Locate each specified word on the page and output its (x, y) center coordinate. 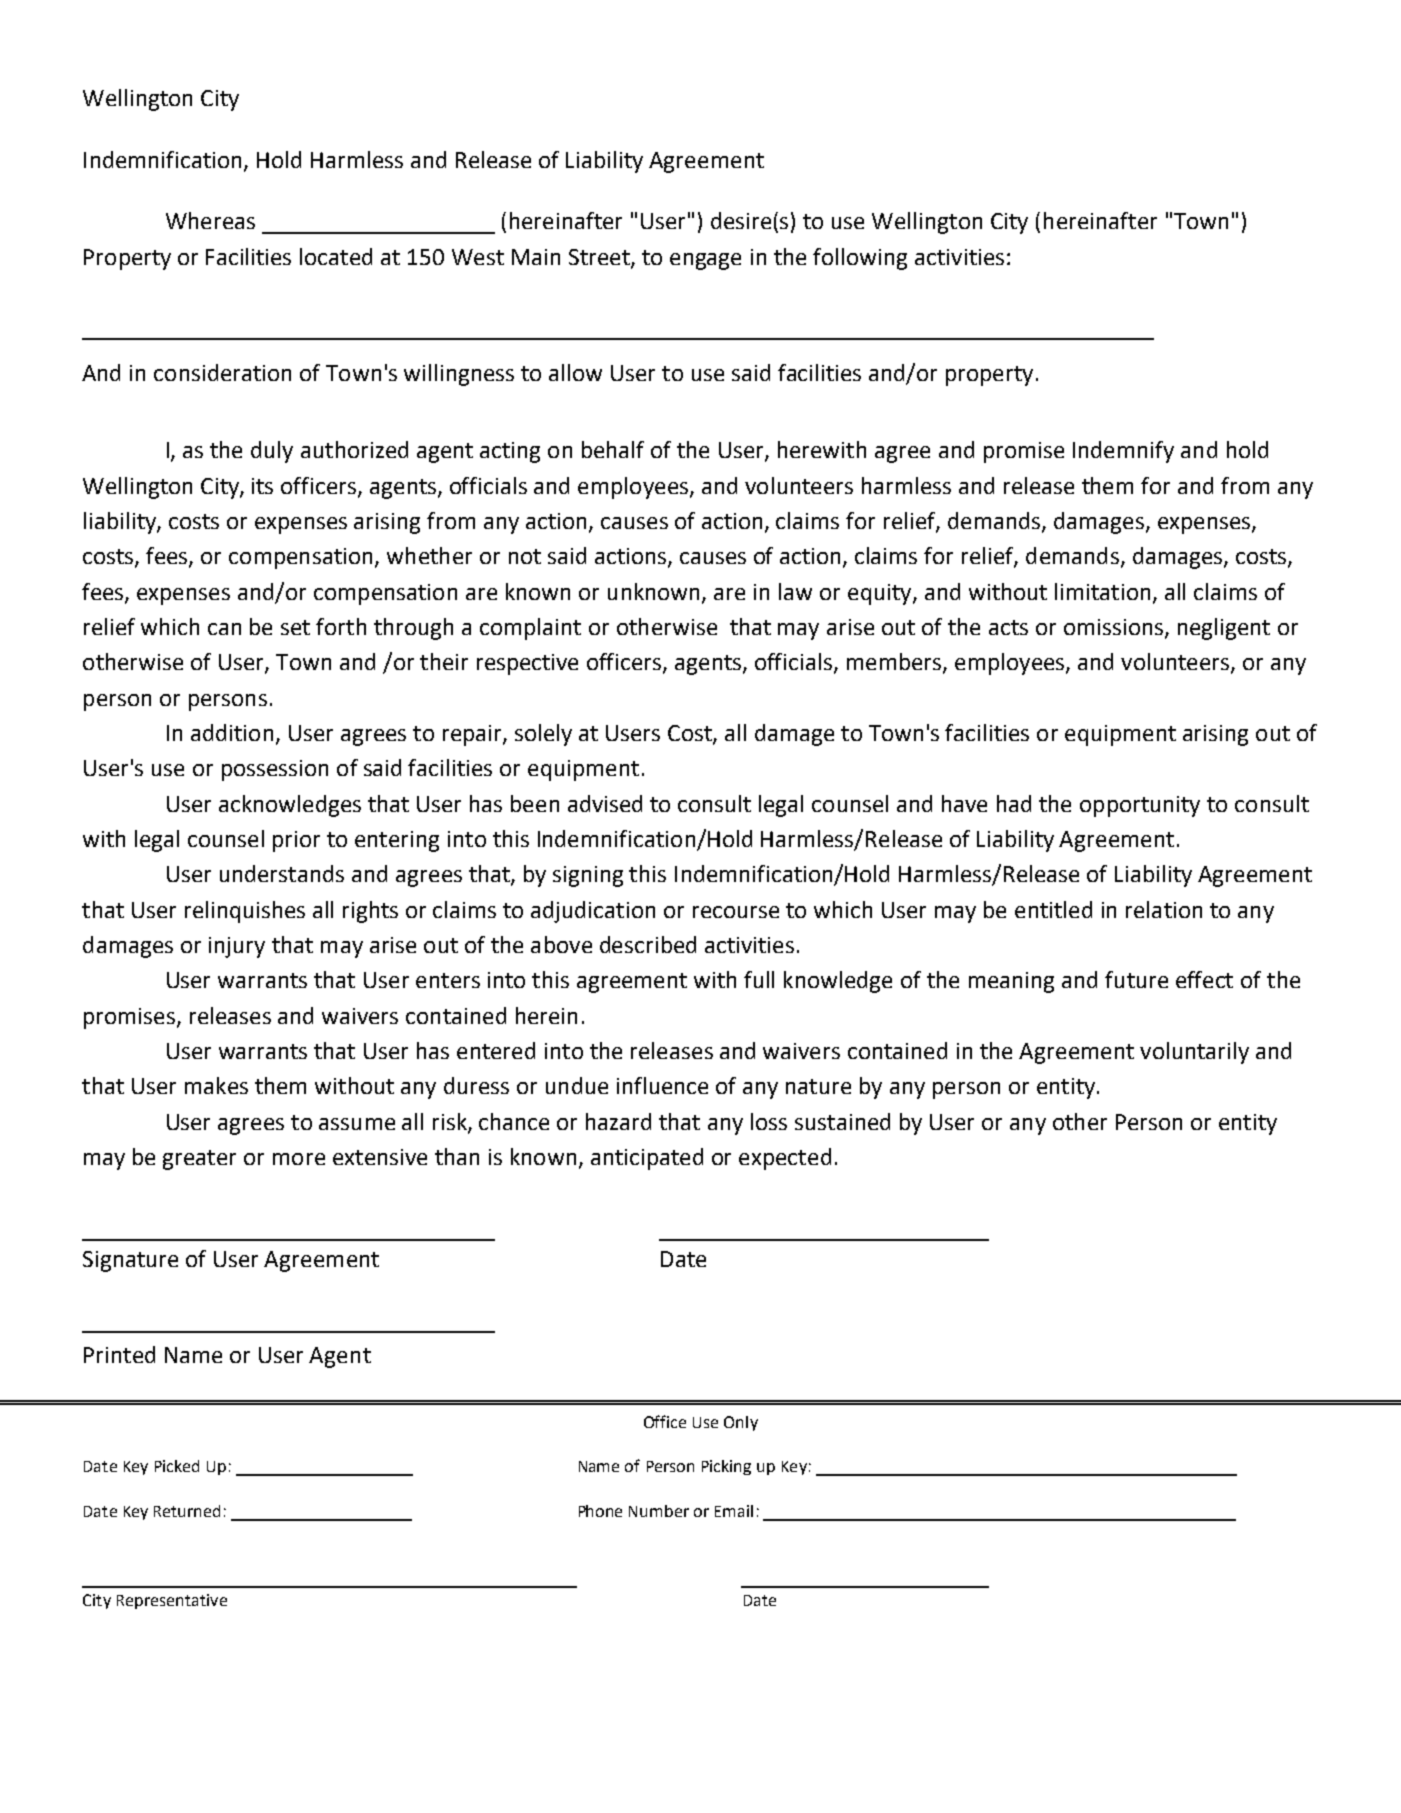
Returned (187, 1511)
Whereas (210, 220)
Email (734, 1511)
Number (659, 1511)
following (860, 259)
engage (705, 261)
